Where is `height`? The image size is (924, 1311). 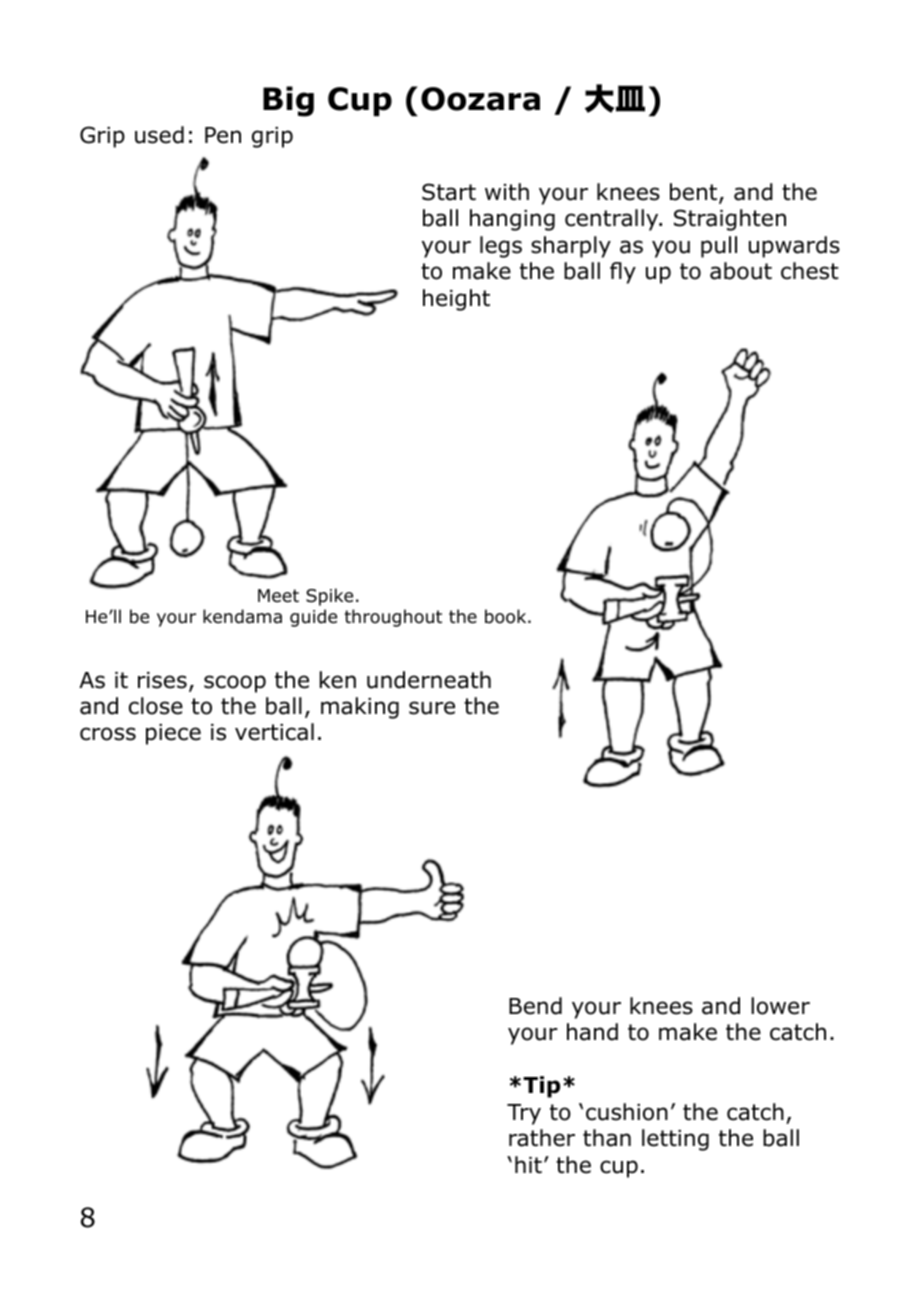
height is located at coordinates (456, 300).
